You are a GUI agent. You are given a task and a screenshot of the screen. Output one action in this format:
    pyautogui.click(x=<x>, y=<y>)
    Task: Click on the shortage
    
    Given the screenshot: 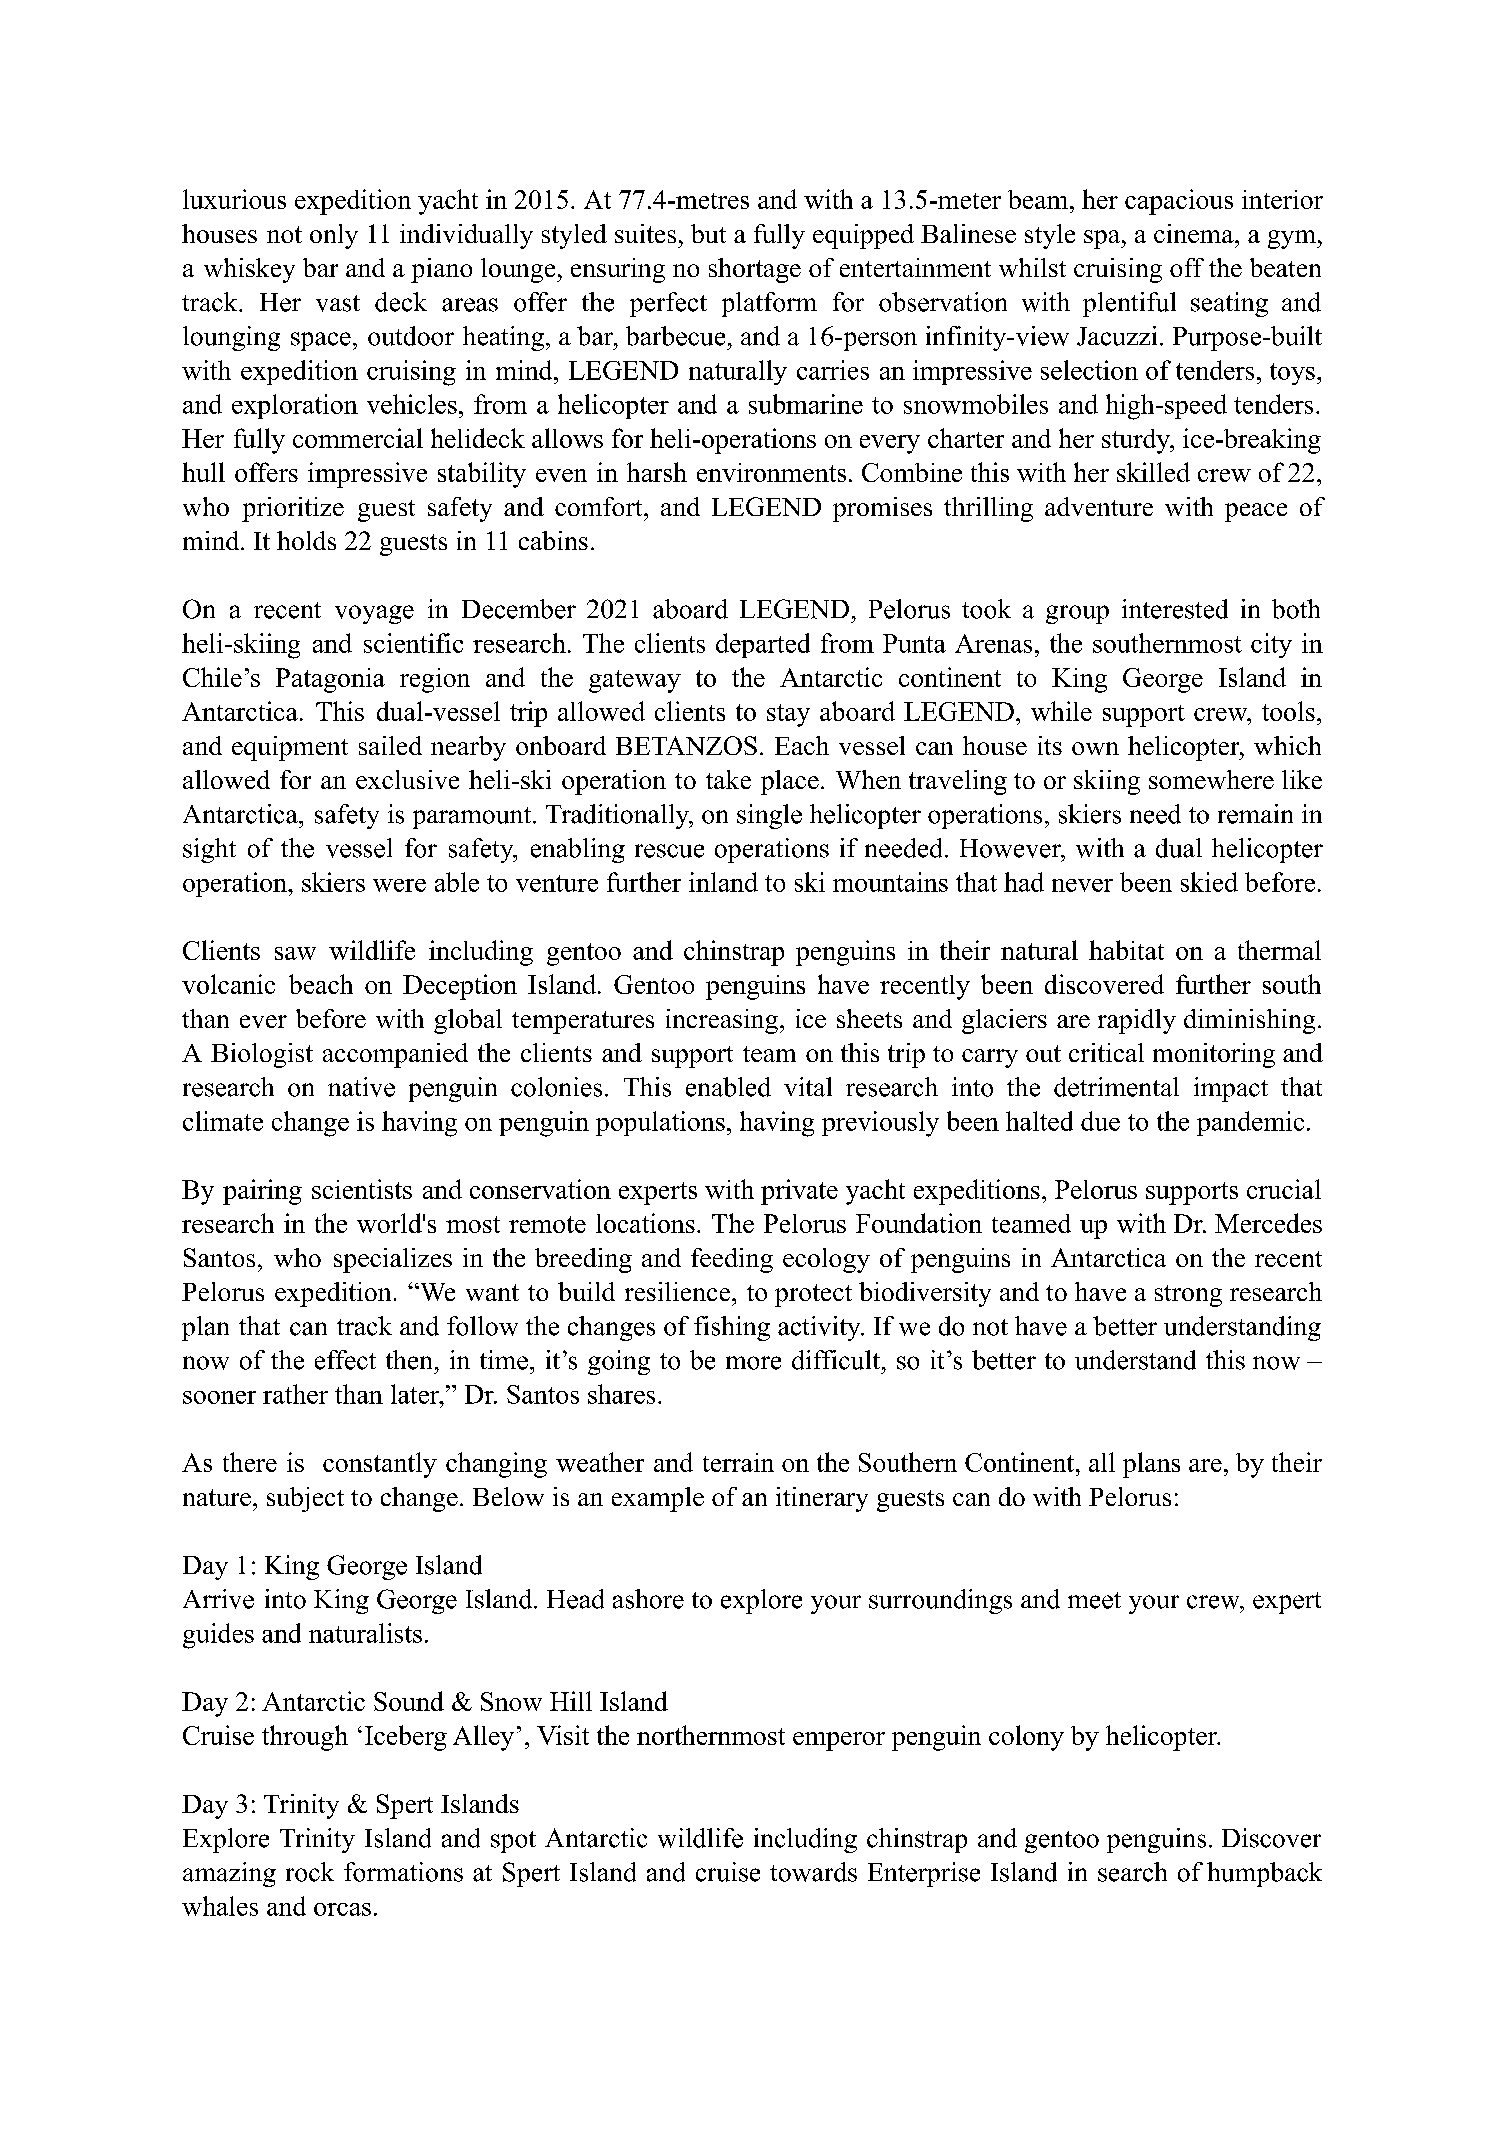 What is the action you would take?
    pyautogui.click(x=755, y=270)
